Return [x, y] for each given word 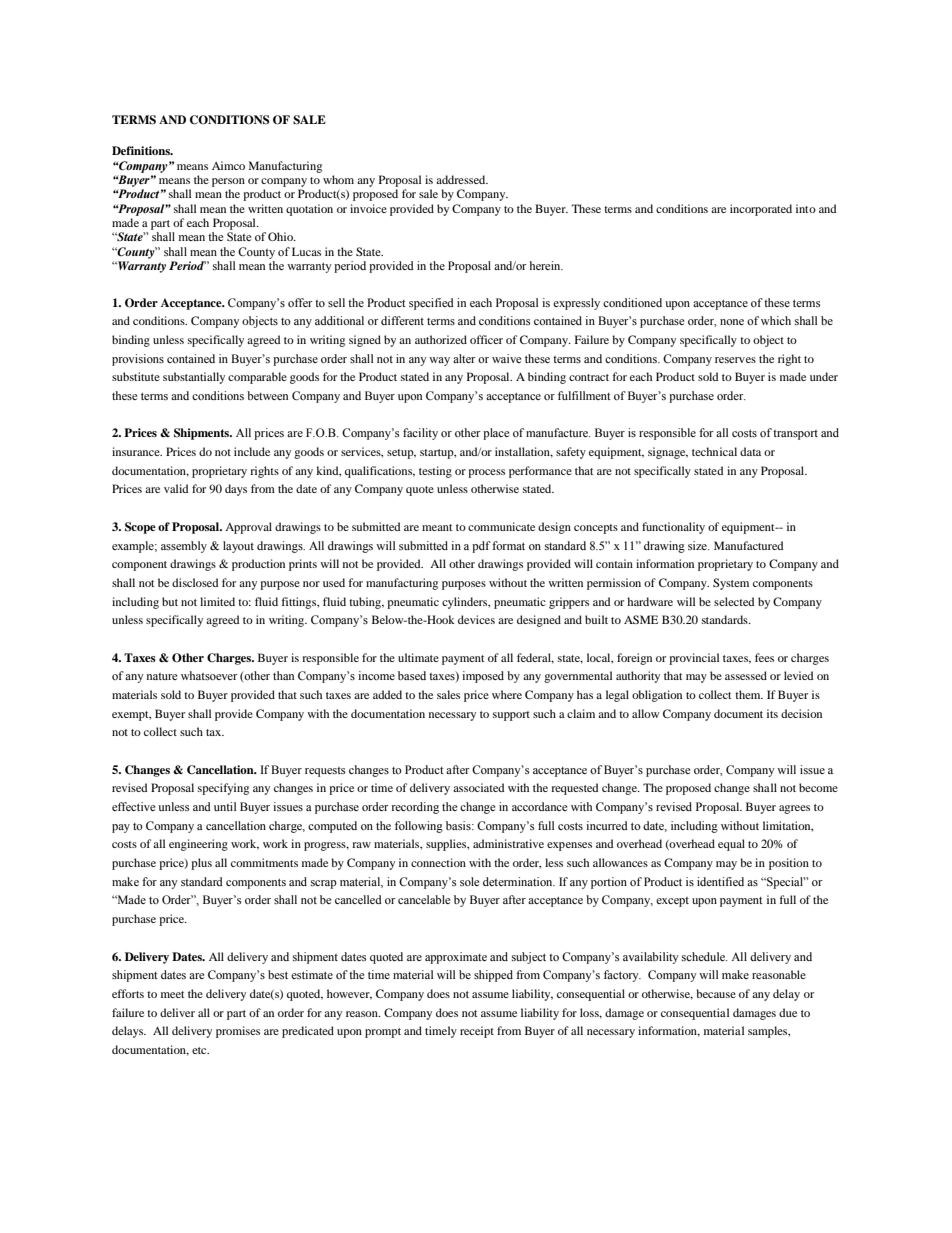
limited [217, 601]
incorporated [761, 210]
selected [734, 601]
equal [731, 845]
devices [476, 619]
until [225, 806]
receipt [477, 1032]
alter [464, 358]
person [228, 182]
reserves [735, 360]
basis [459, 825]
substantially [194, 378]
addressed [462, 179]
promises [238, 1032]
